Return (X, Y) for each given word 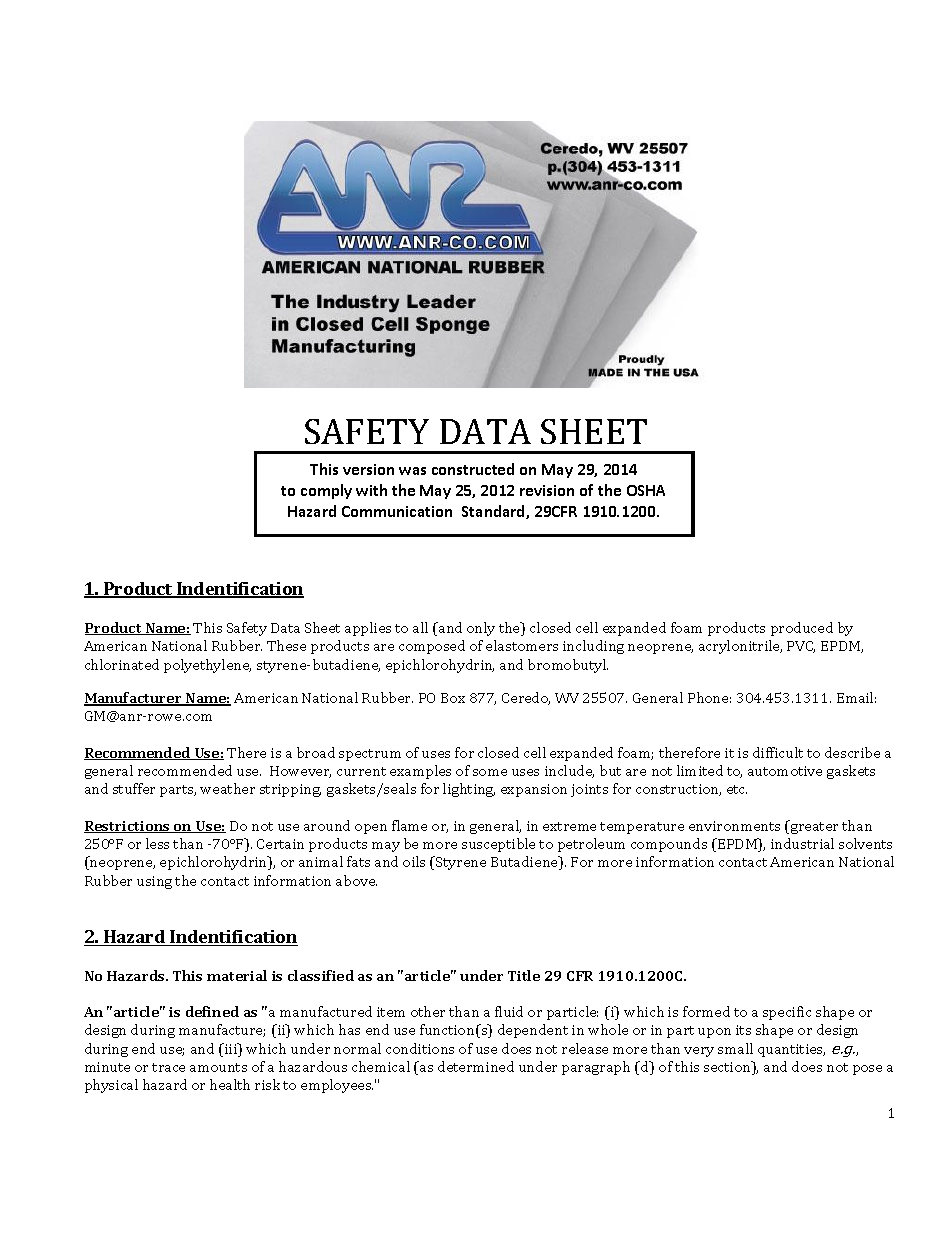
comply (326, 491)
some (490, 772)
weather (227, 788)
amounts (218, 1067)
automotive (785, 771)
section (728, 1068)
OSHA (646, 490)
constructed (473, 469)
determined (476, 1066)
